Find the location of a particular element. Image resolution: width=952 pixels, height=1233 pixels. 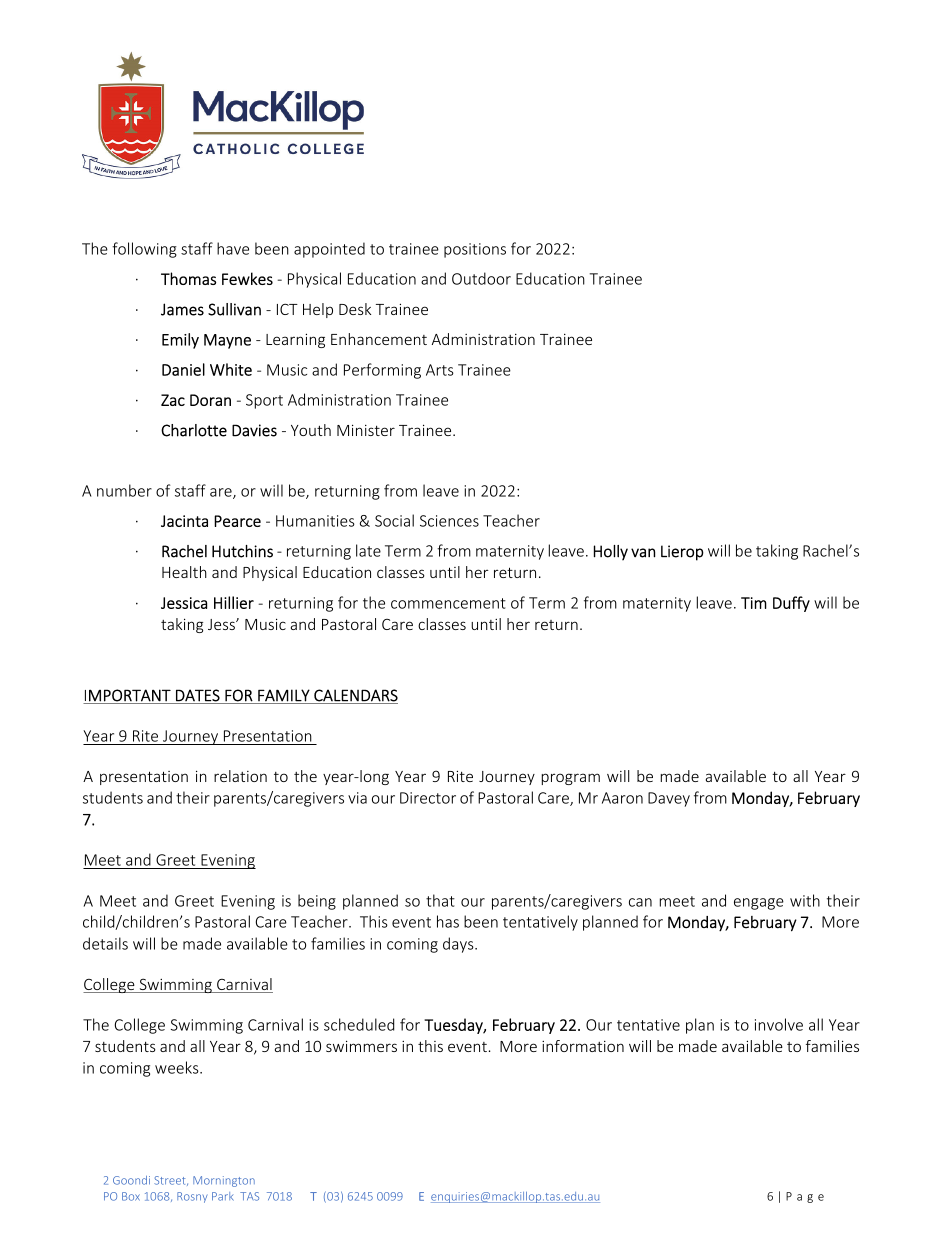

involve is located at coordinates (779, 1024).
